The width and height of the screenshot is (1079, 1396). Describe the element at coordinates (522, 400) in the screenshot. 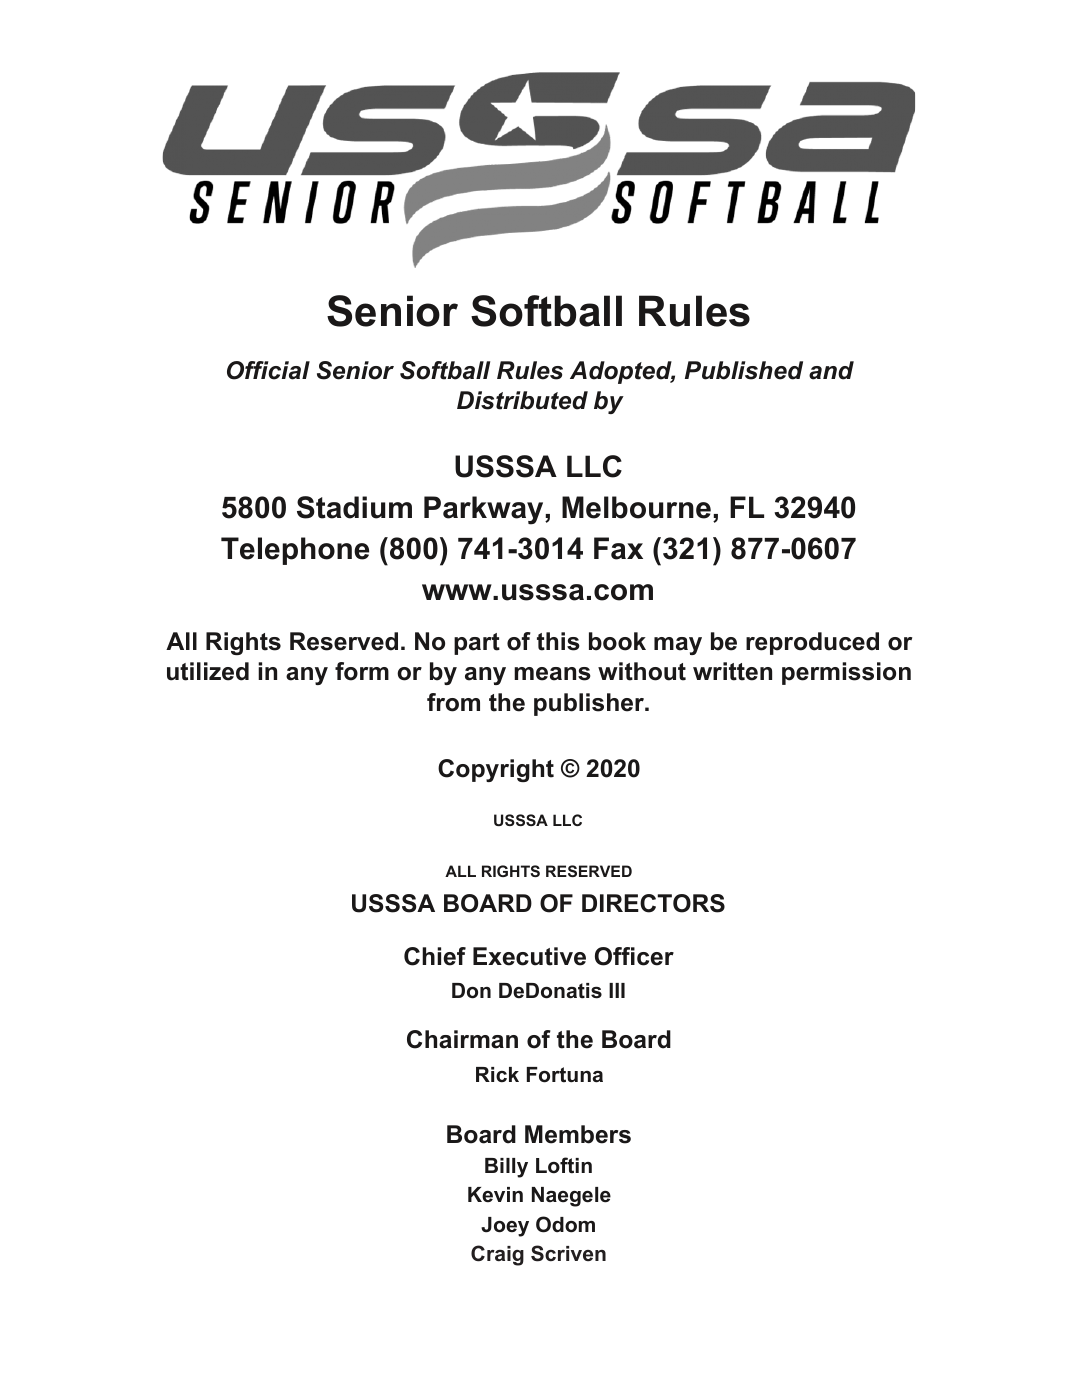

I see `Distributed` at that location.
